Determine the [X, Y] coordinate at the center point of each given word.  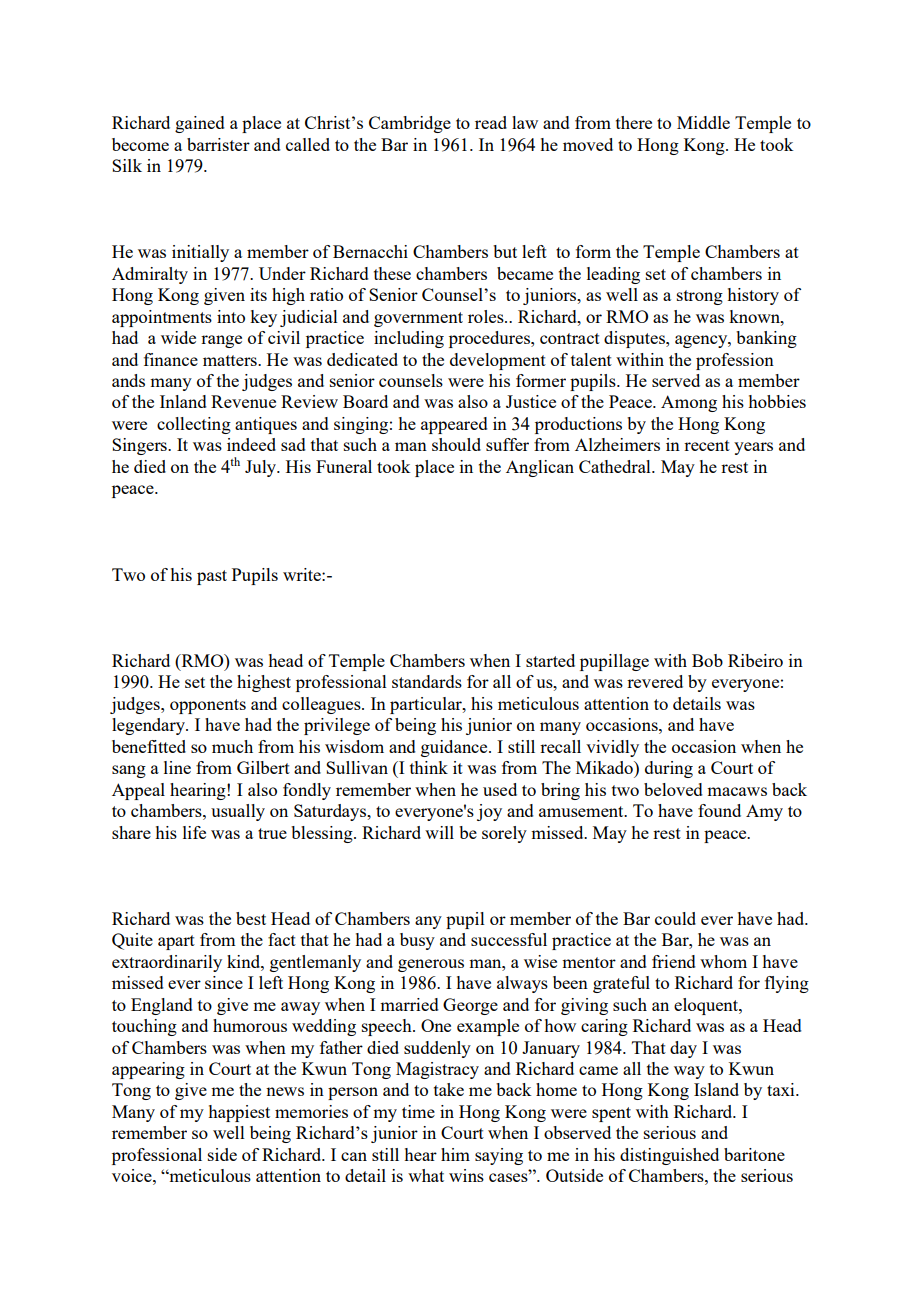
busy [417, 941]
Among [689, 403]
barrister [218, 144]
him [455, 1154]
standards [427, 681]
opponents [208, 706]
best [251, 918]
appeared [454, 425]
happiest [239, 1113]
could [675, 918]
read [491, 122]
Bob [707, 660]
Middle [703, 122]
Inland [183, 401]
